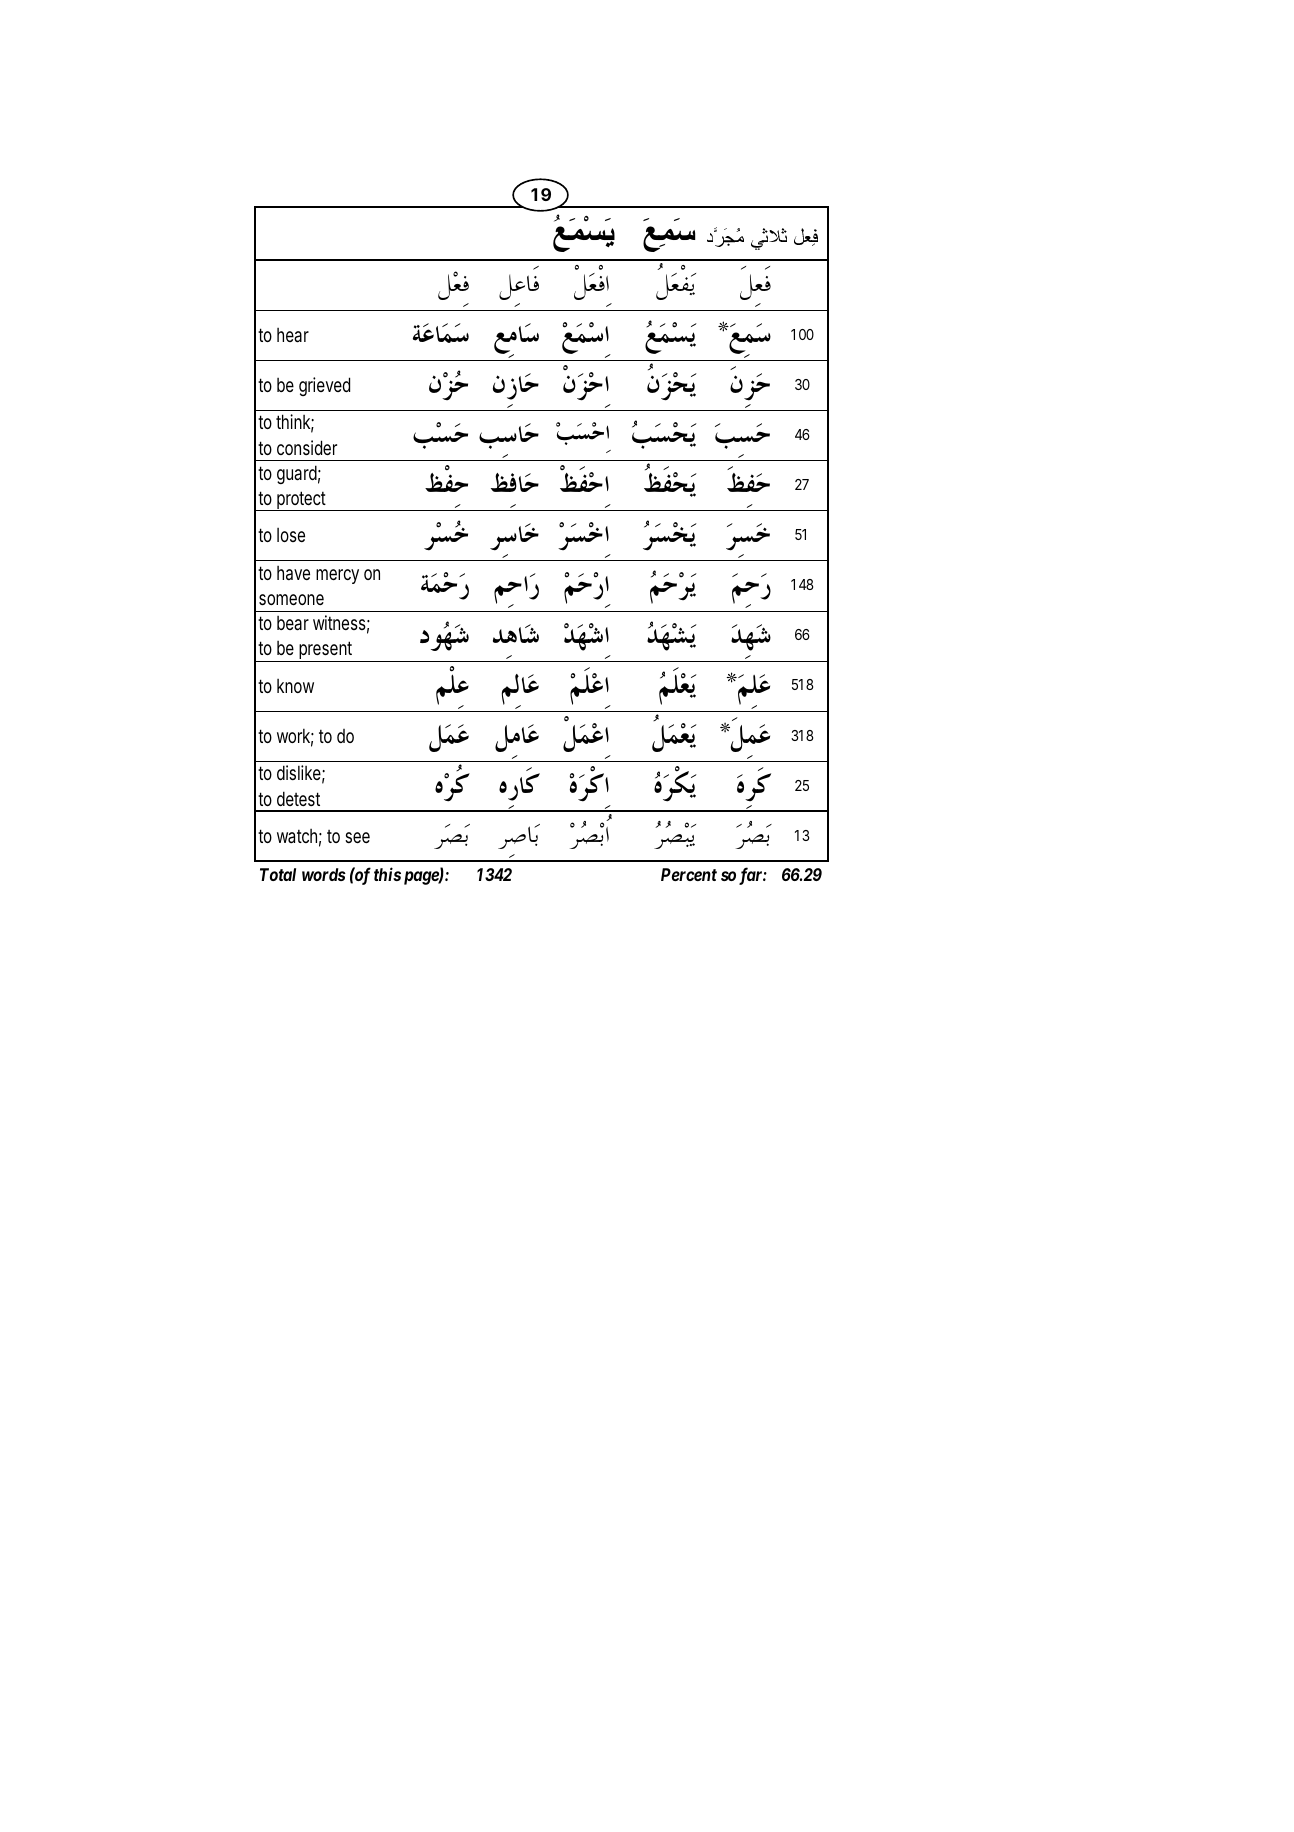 This screenshot has height=1832, width=1294. What do you see at coordinates (307, 447) in the screenshot?
I see `consider` at bounding box center [307, 447].
